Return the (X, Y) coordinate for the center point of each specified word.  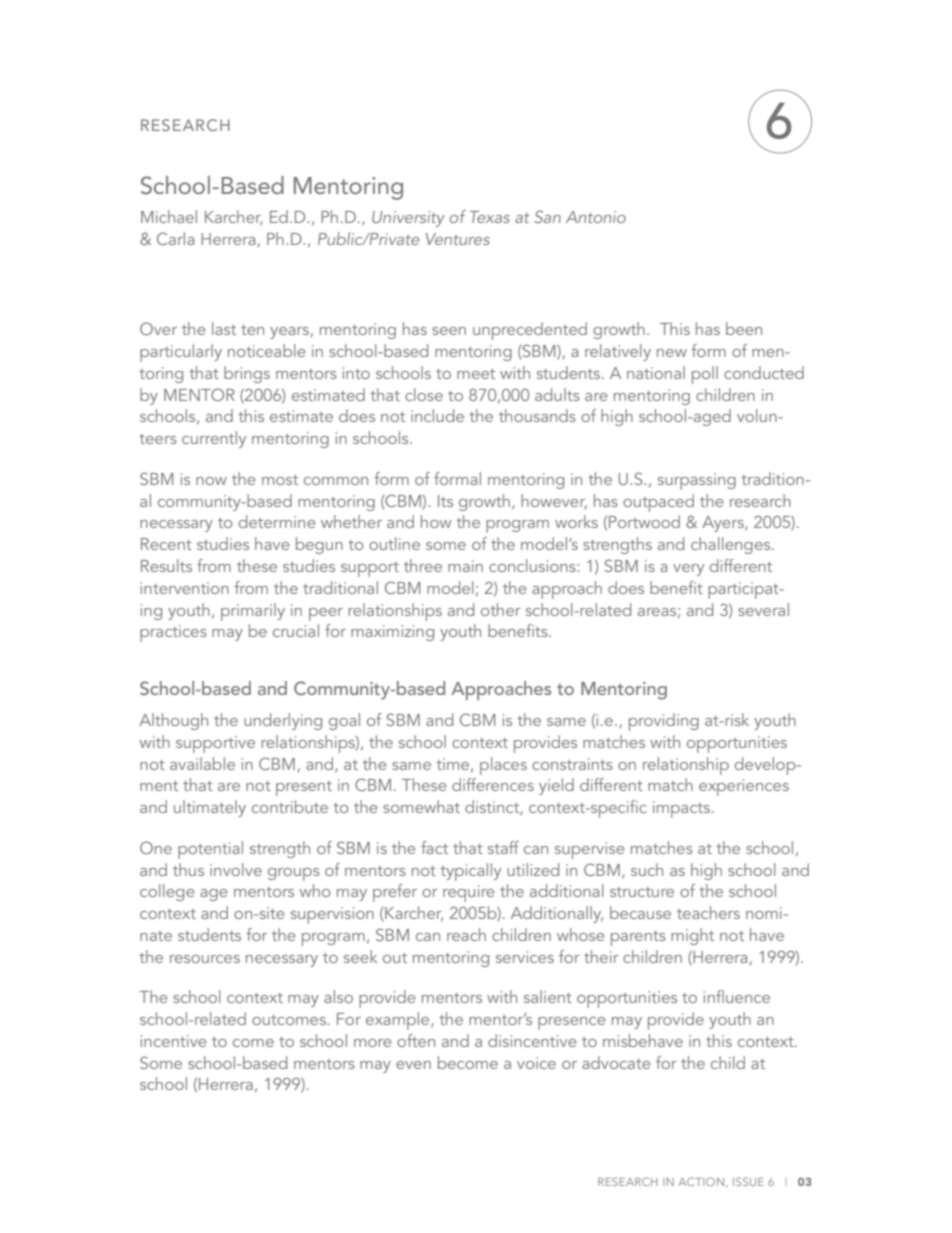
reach (466, 934)
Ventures (458, 239)
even (413, 1065)
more (373, 1043)
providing (664, 722)
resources (205, 959)
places (503, 766)
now (211, 481)
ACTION (701, 1181)
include (437, 415)
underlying (283, 721)
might (692, 936)
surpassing (697, 481)
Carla (175, 238)
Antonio (596, 217)
